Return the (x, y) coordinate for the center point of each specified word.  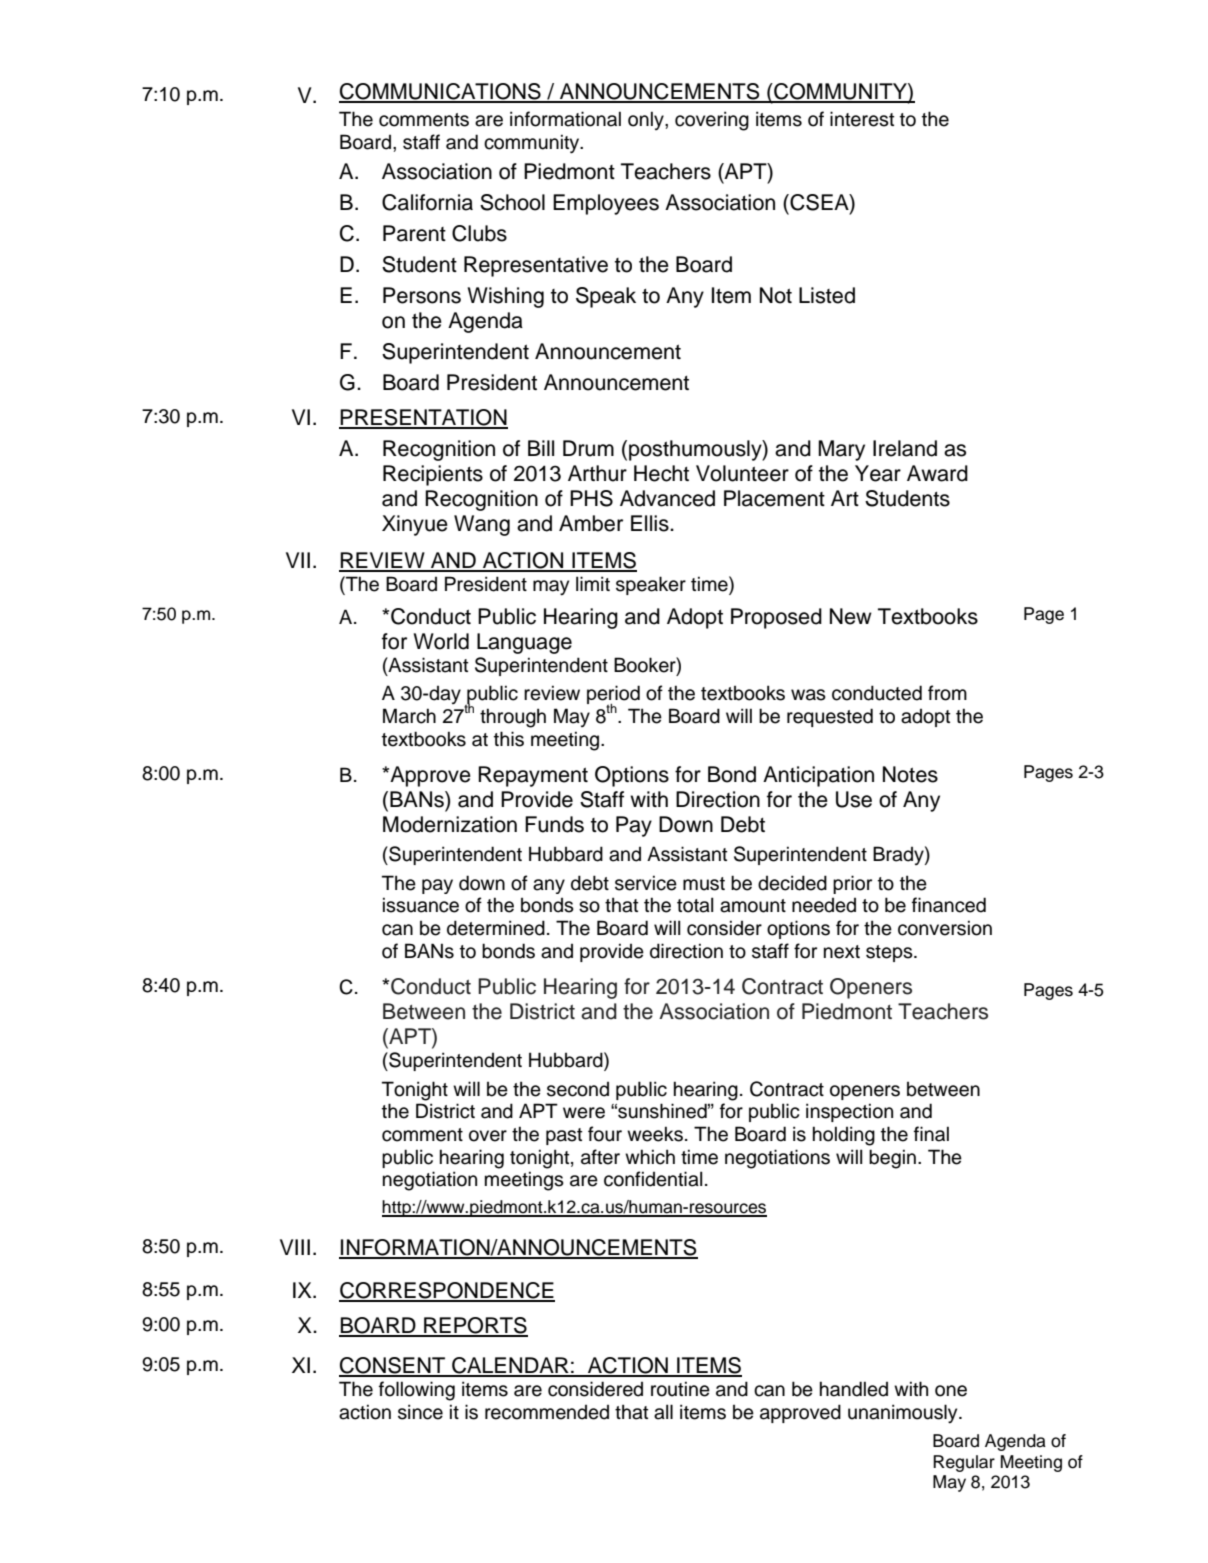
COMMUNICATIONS (441, 92)
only (647, 120)
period (613, 696)
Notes (910, 774)
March (409, 716)
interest (862, 119)
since (420, 1412)
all (663, 1412)
